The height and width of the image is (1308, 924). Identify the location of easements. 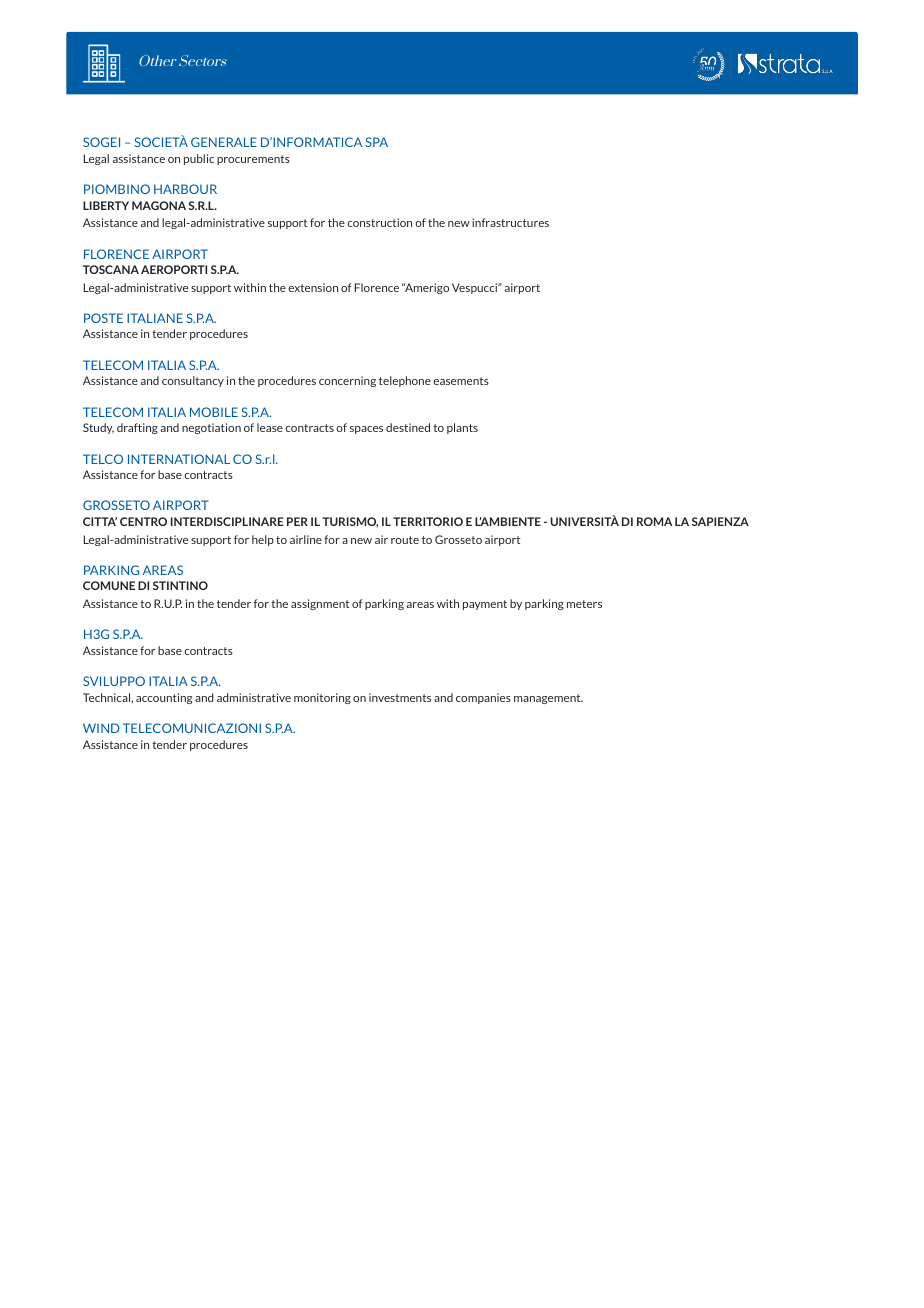
(461, 381).
